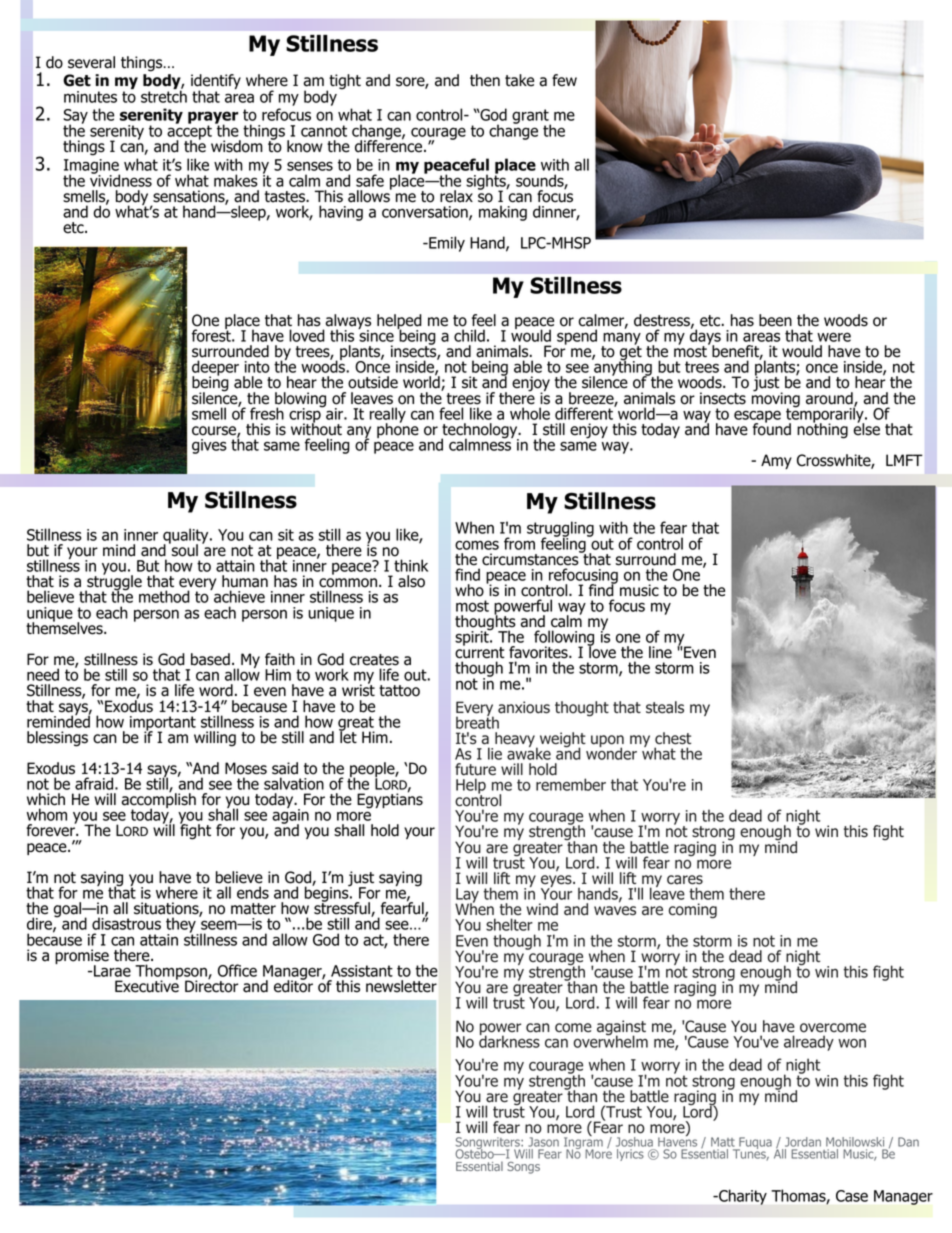  Describe the element at coordinates (475, 769) in the page. I see `future` at that location.
